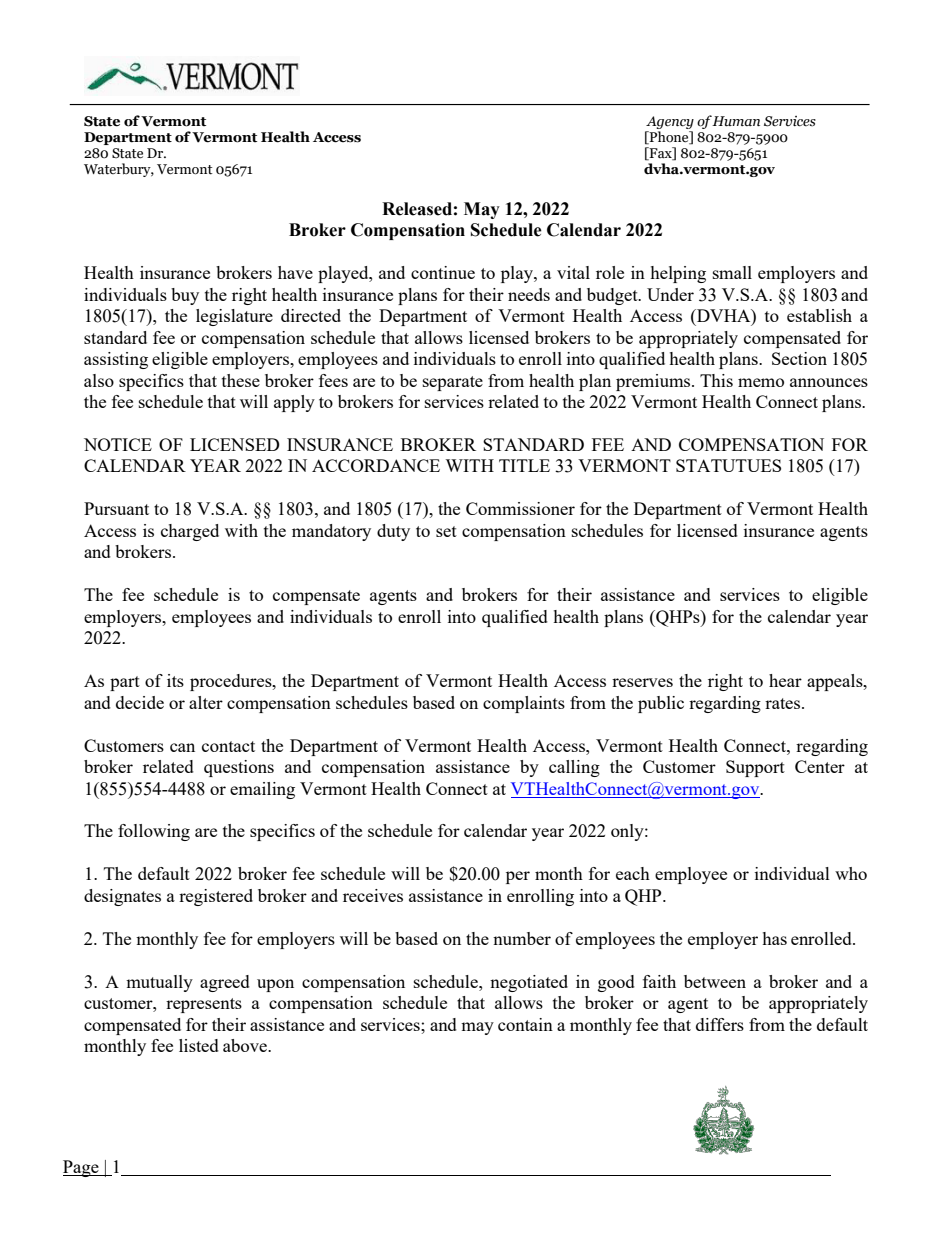 This screenshot has height=1233, width=952. Describe the element at coordinates (761, 382) in the screenshot. I see `memo` at that location.
